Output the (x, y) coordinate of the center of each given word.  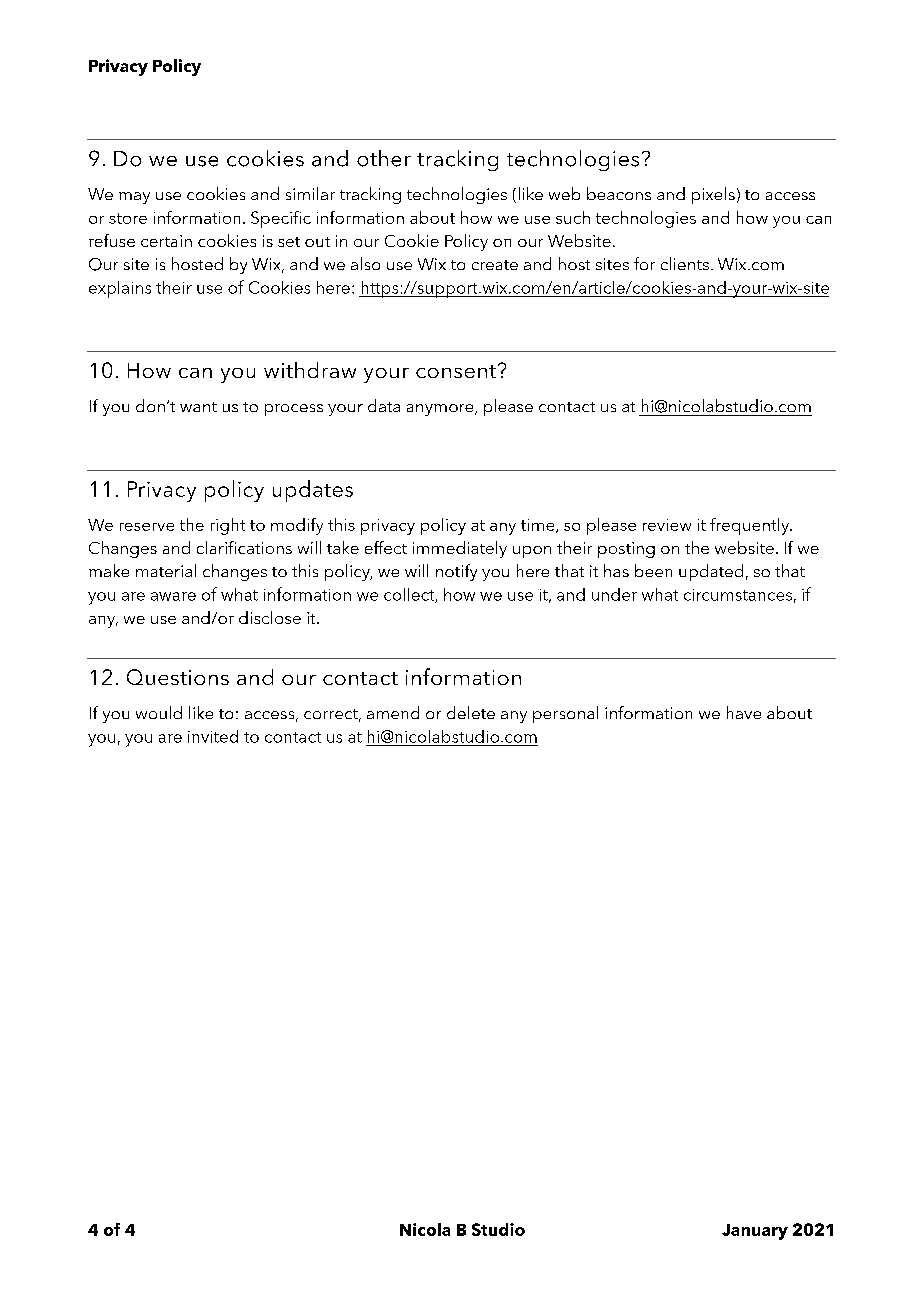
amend (393, 712)
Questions (178, 677)
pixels (713, 195)
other (384, 158)
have (744, 712)
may (134, 198)
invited (213, 736)
